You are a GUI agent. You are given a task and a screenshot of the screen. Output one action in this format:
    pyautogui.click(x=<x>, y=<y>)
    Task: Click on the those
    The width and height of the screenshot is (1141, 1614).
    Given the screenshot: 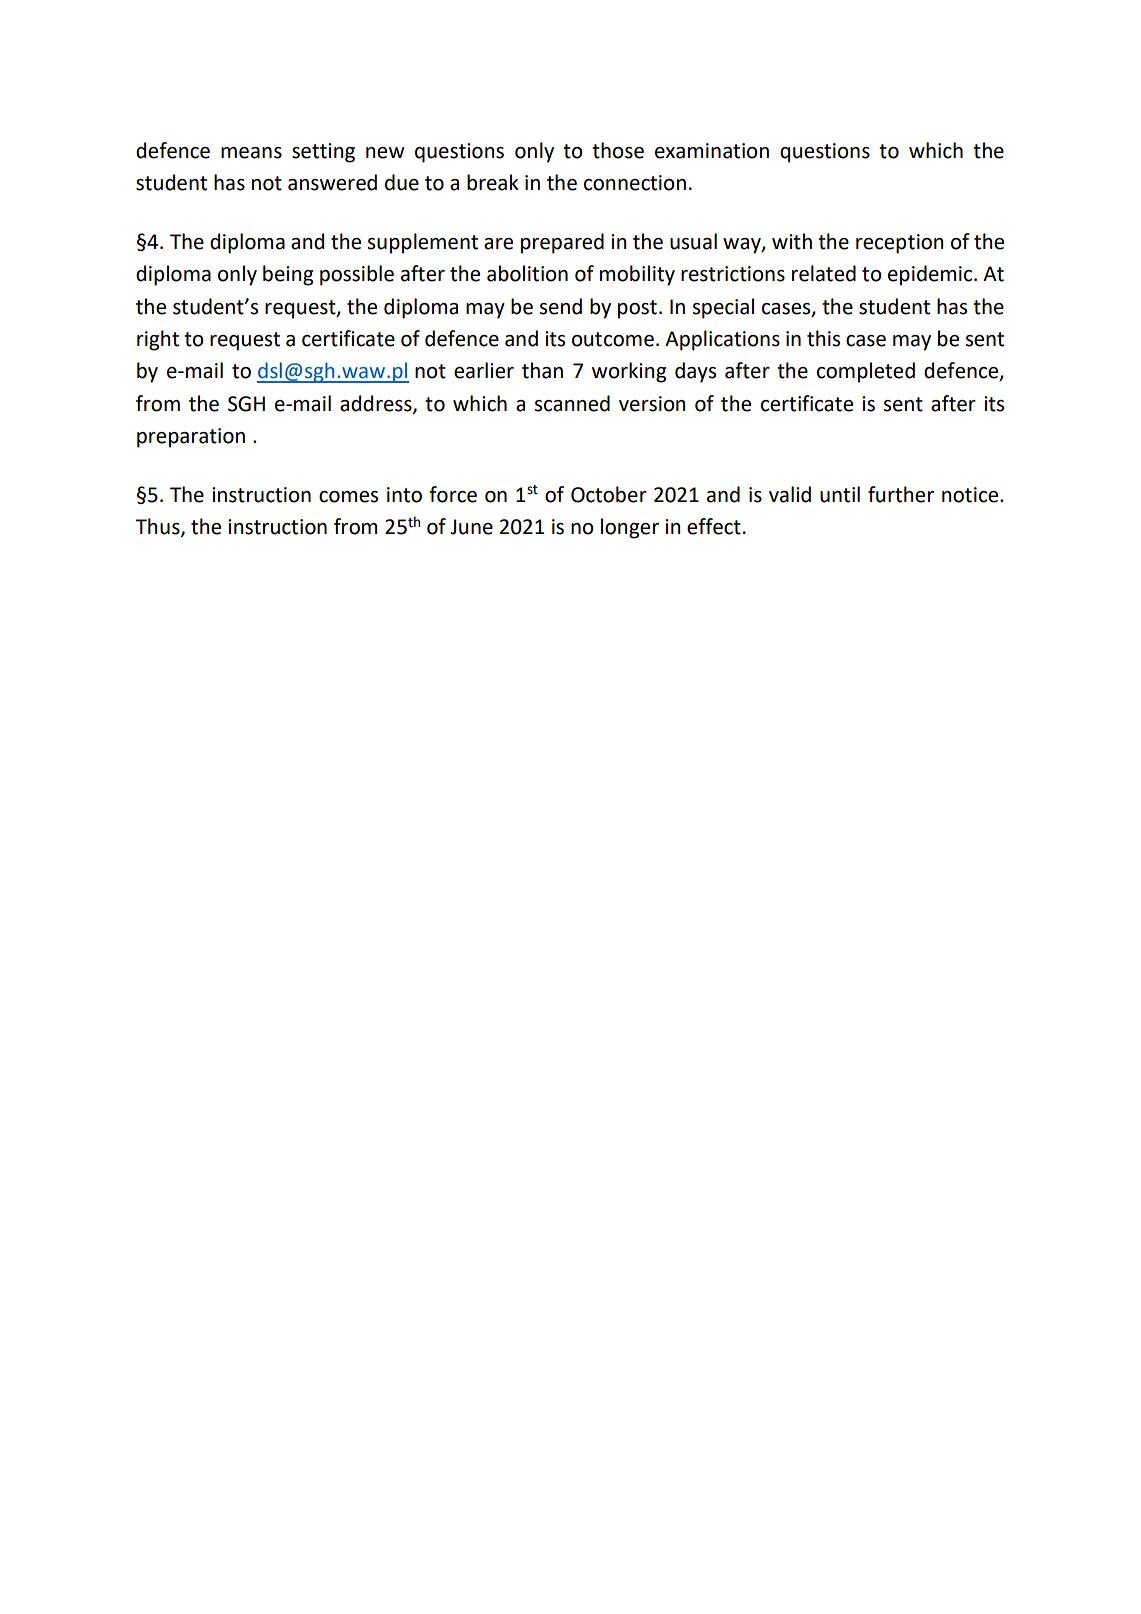 What is the action you would take?
    pyautogui.click(x=618, y=150)
